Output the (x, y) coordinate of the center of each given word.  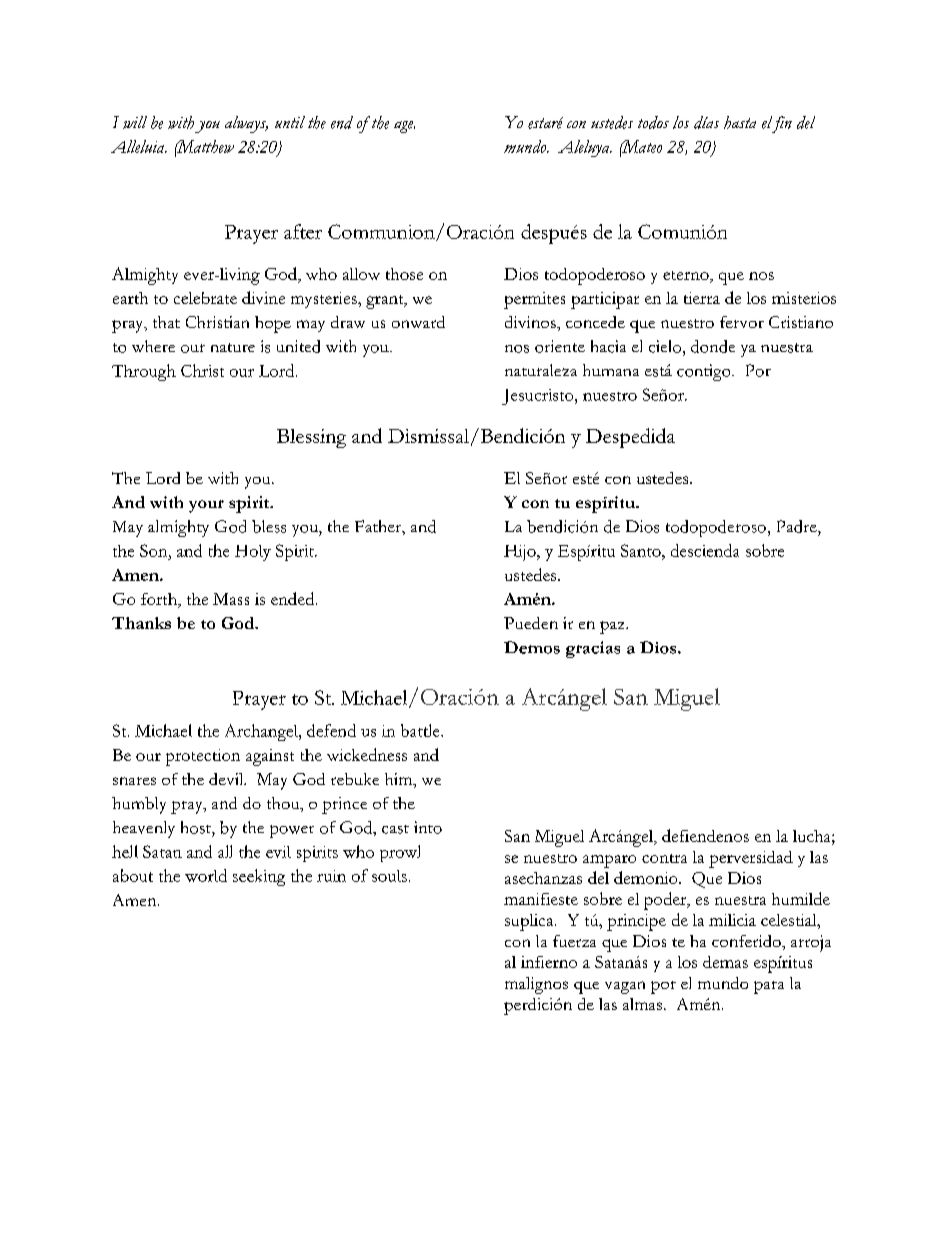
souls (389, 876)
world (206, 875)
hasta (740, 122)
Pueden (531, 623)
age (404, 127)
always (246, 124)
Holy (253, 553)
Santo (642, 550)
